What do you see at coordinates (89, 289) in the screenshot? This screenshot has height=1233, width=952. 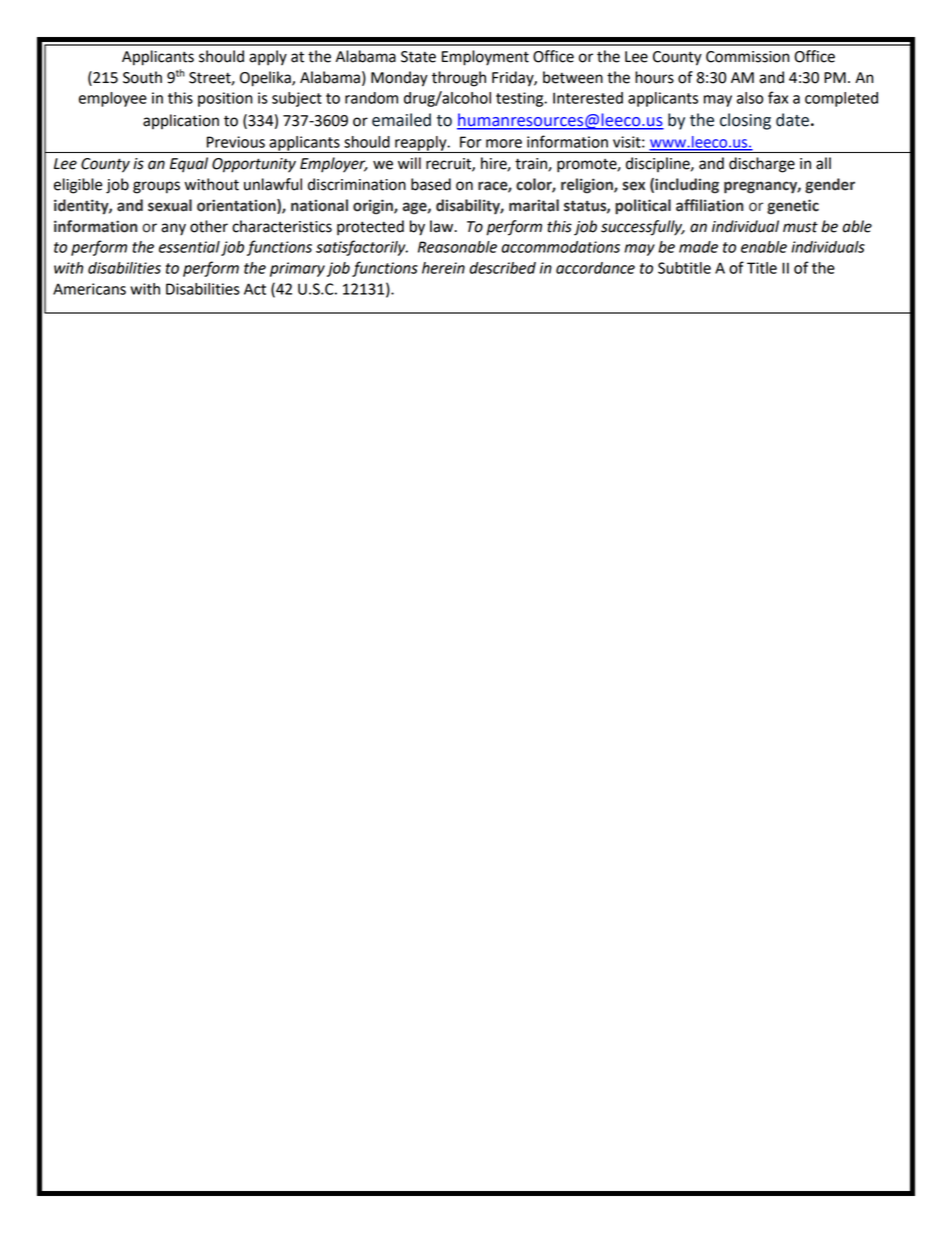 I see `Americans` at bounding box center [89, 289].
